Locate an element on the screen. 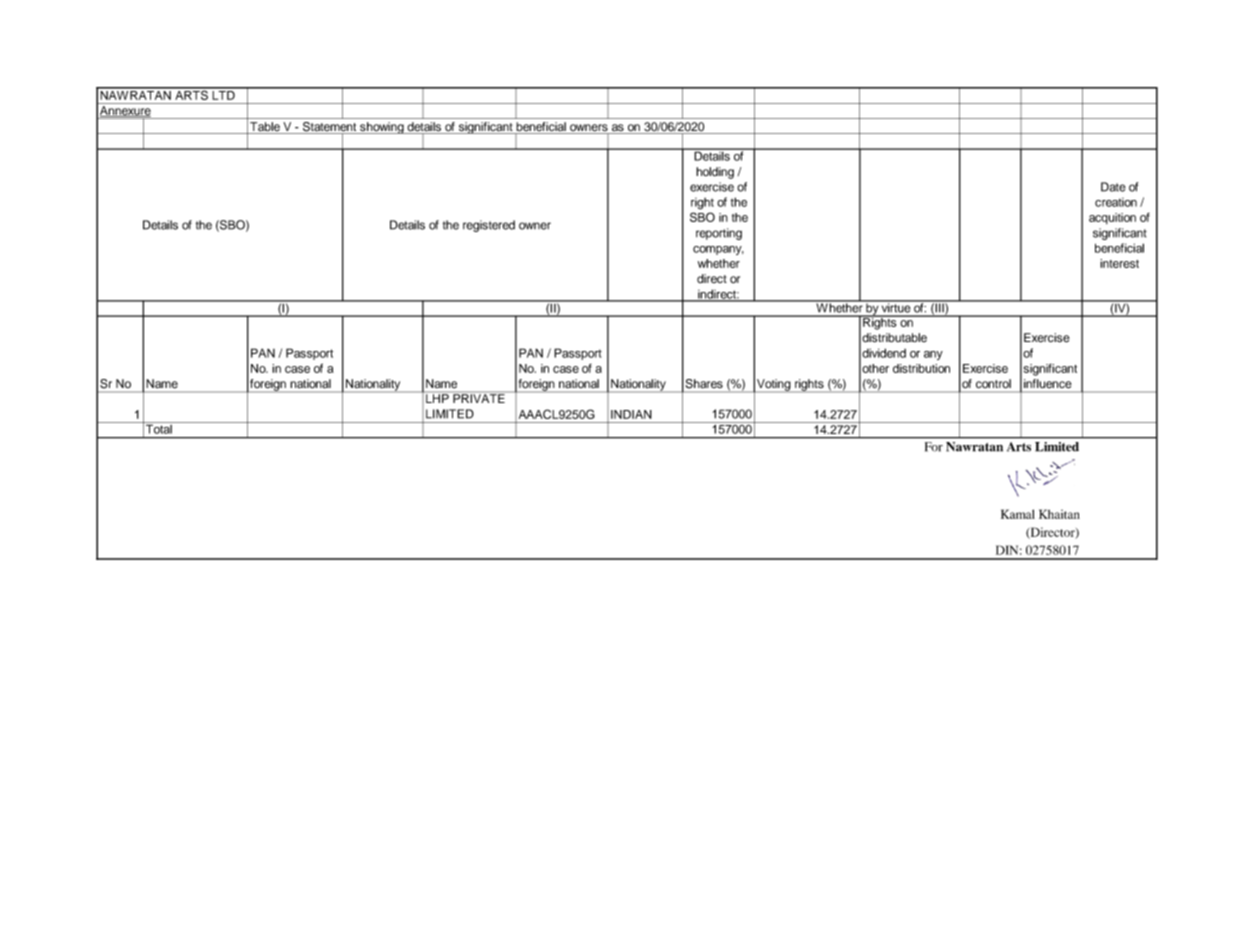 Image resolution: width=1233 pixels, height=952 pixels. control is located at coordinates (993, 383).
